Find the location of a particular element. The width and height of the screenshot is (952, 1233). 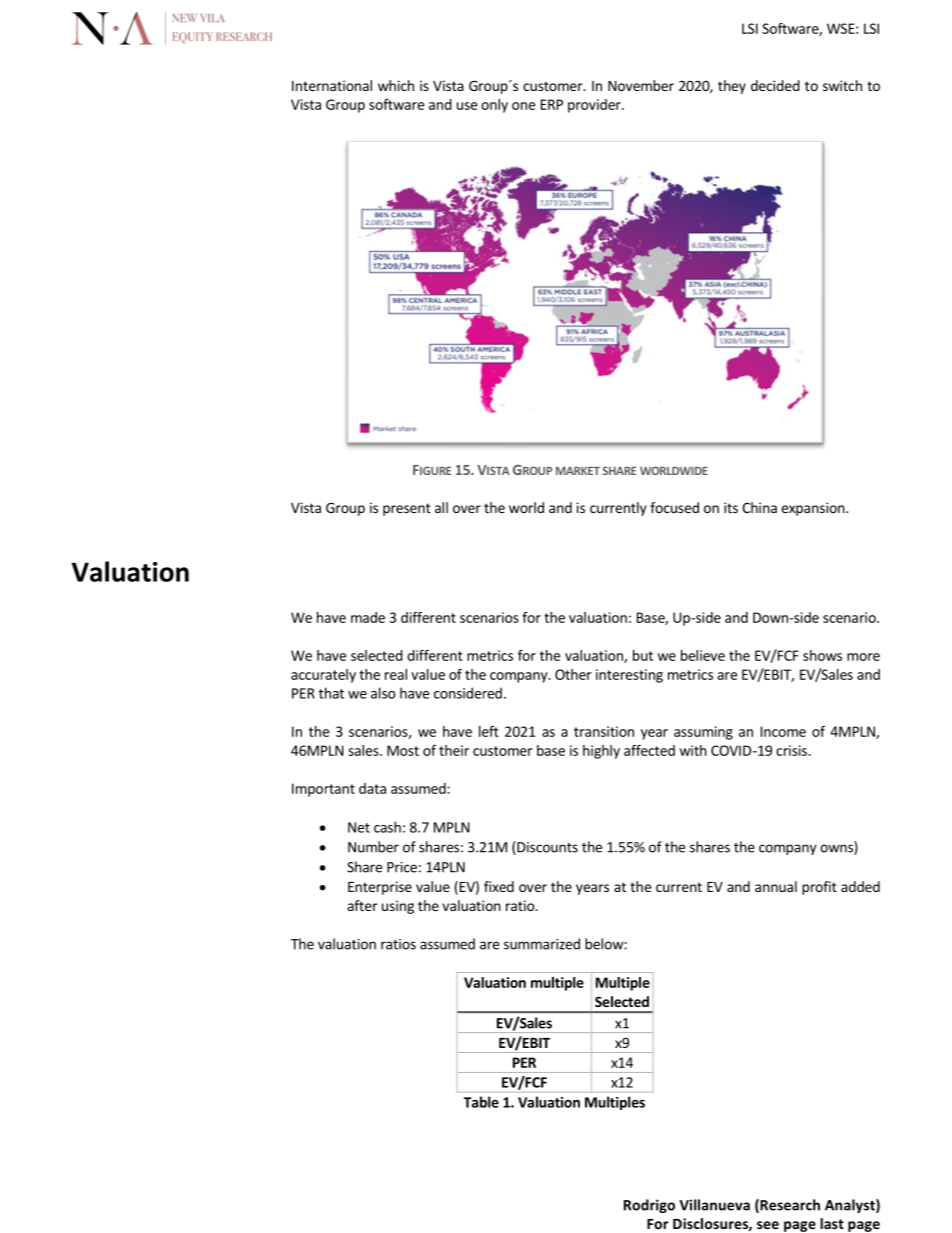

which is located at coordinates (396, 85).
